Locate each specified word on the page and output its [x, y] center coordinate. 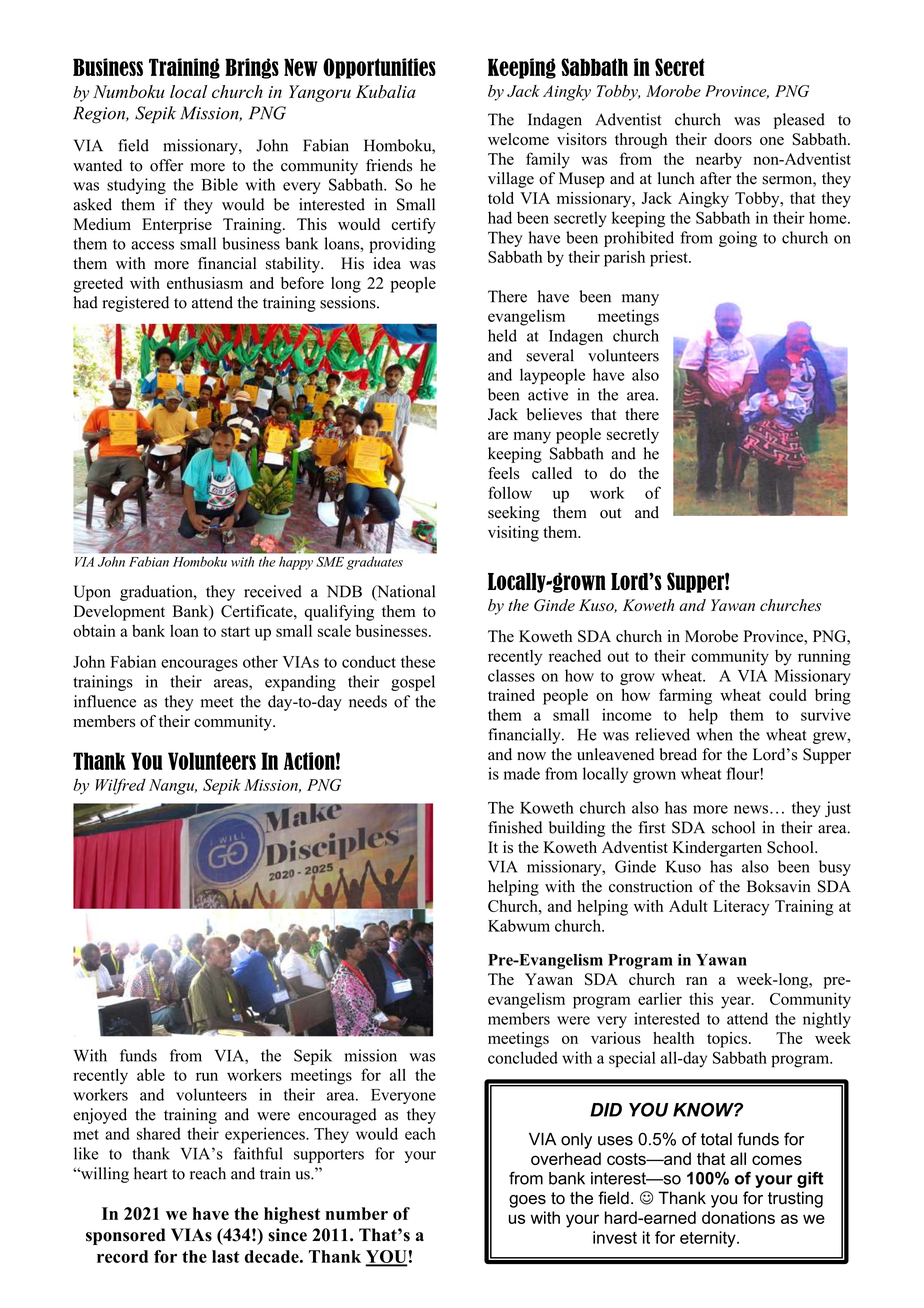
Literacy [741, 908]
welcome [518, 139]
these [418, 661]
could [788, 695]
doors [733, 139]
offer [166, 165]
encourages [199, 665]
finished [515, 827]
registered [135, 304]
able [151, 1074]
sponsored [126, 1236]
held [502, 335]
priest [670, 258]
